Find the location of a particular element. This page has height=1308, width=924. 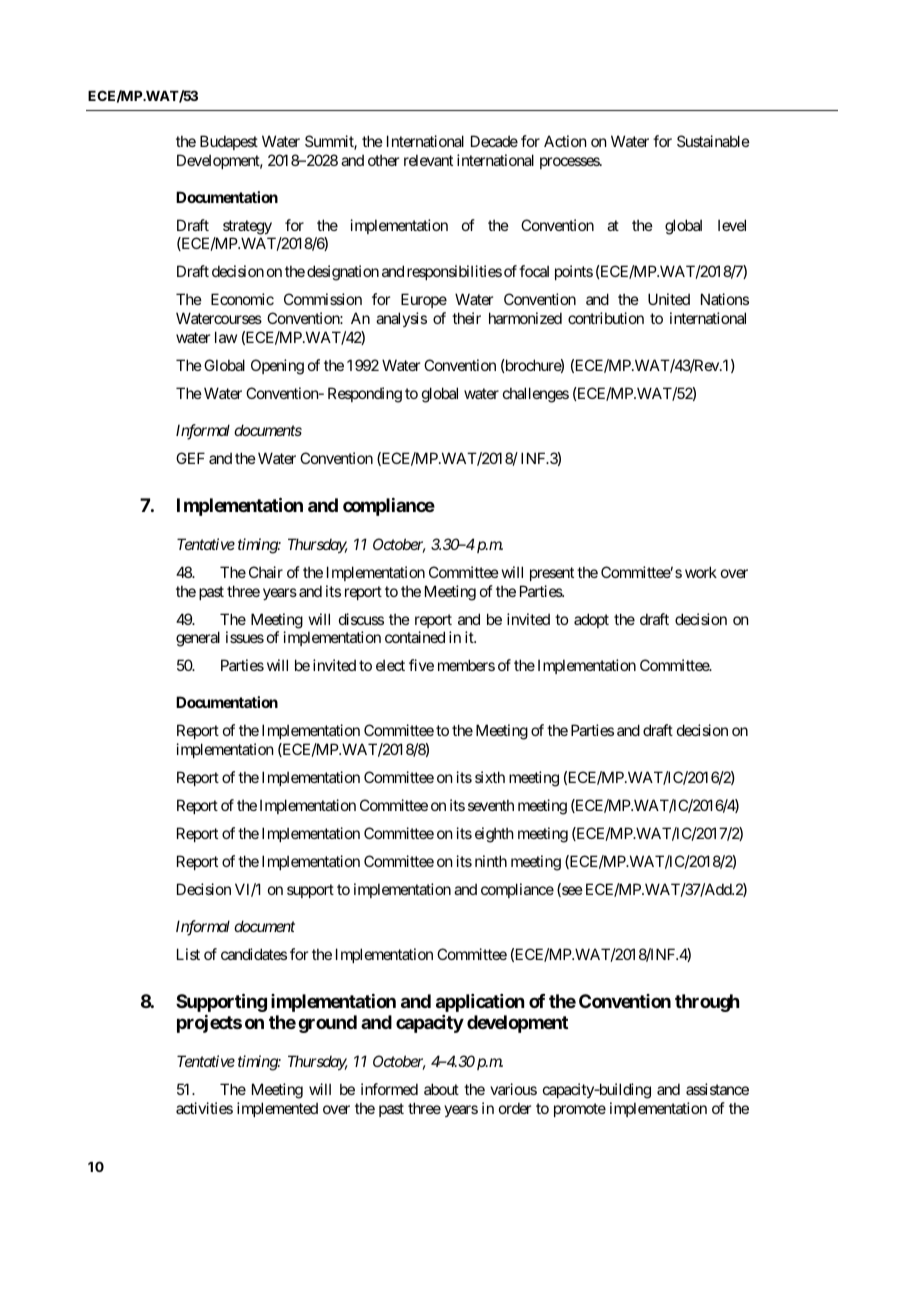

implemented is located at coordinates (277, 1109).
